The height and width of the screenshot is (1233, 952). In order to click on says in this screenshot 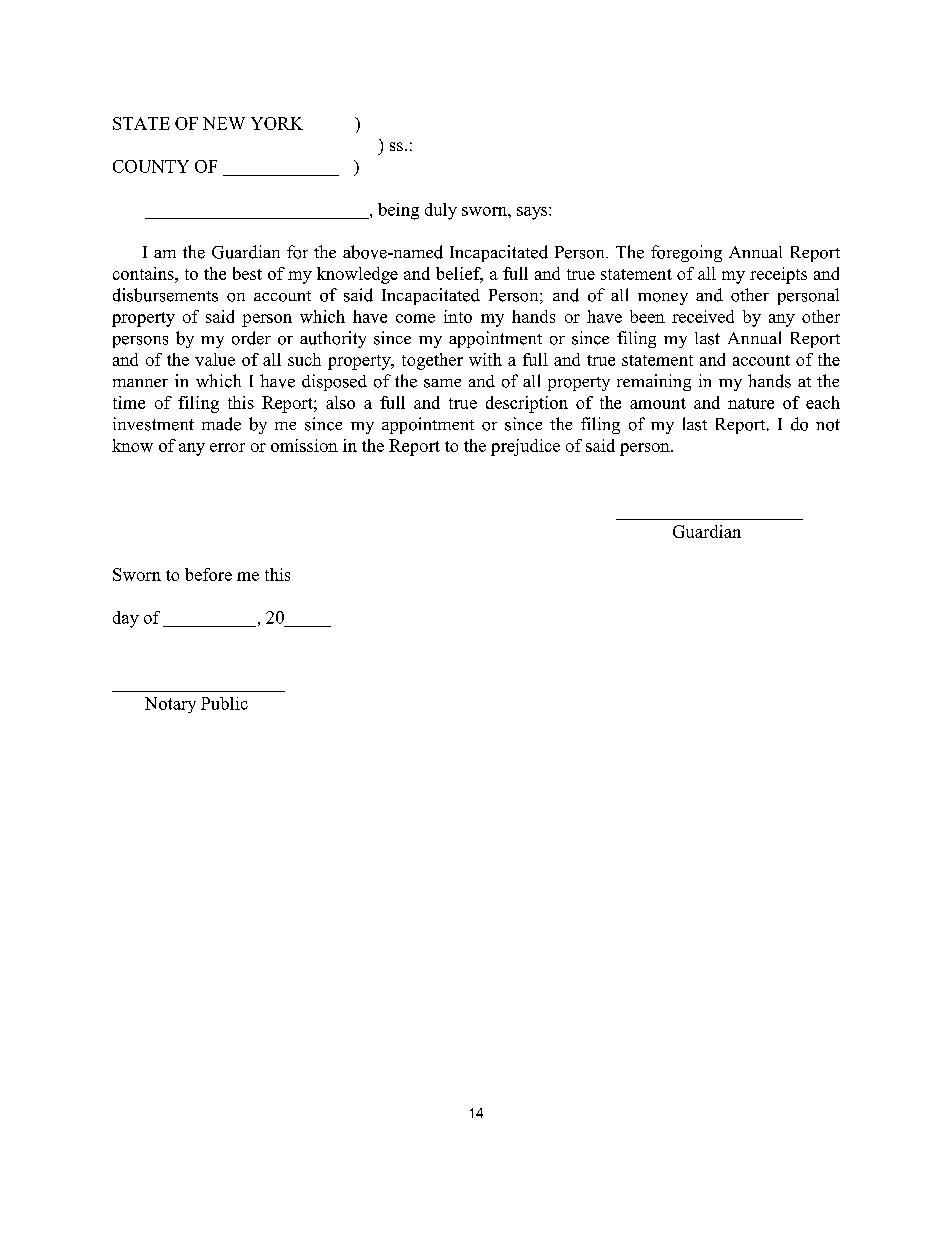, I will do `click(532, 213)`.
